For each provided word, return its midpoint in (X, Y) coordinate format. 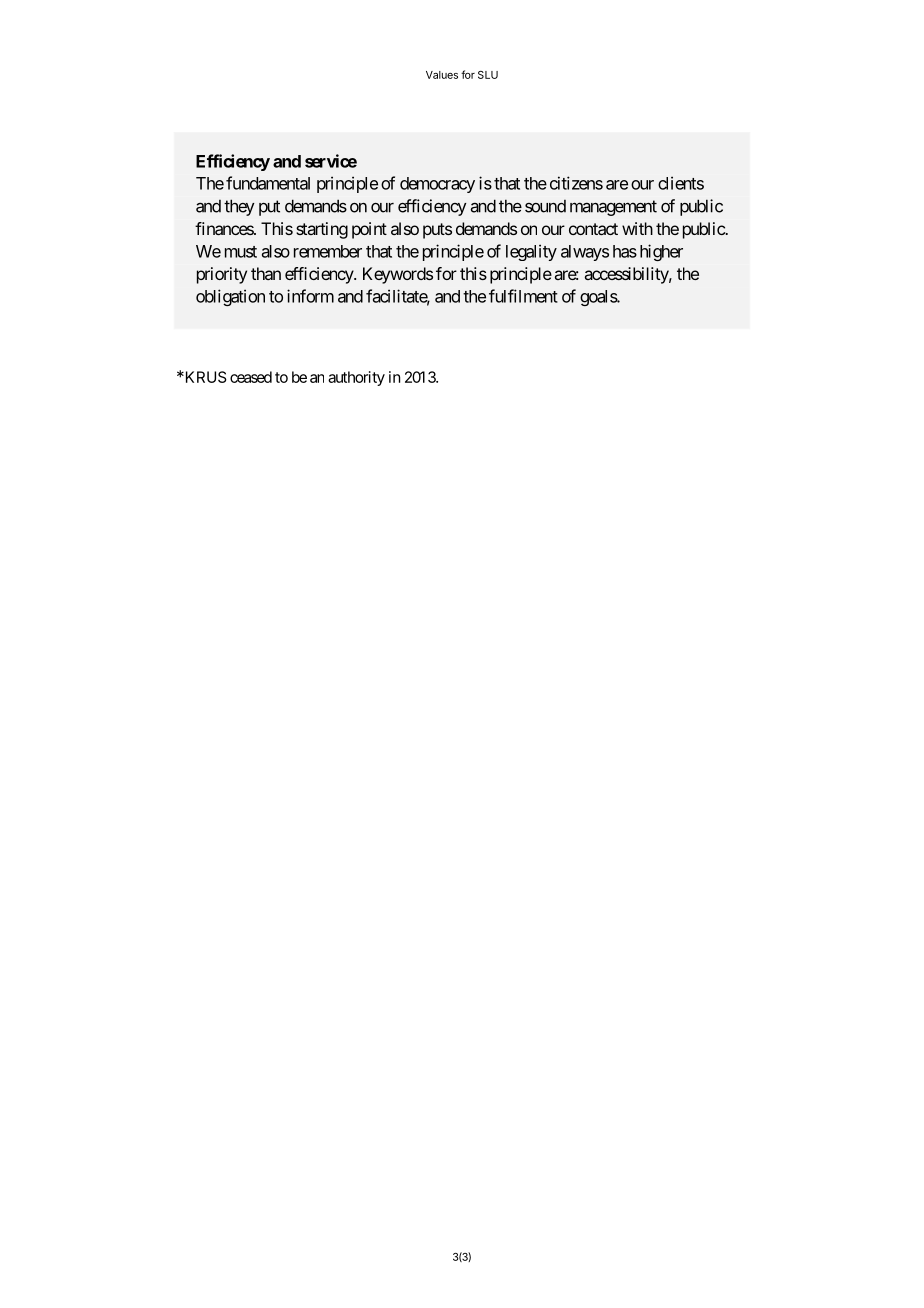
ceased (251, 377)
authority (356, 378)
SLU (488, 75)
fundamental (268, 183)
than (266, 273)
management (613, 208)
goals (599, 298)
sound (545, 206)
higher (661, 252)
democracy (437, 185)
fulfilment (523, 296)
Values (442, 75)
